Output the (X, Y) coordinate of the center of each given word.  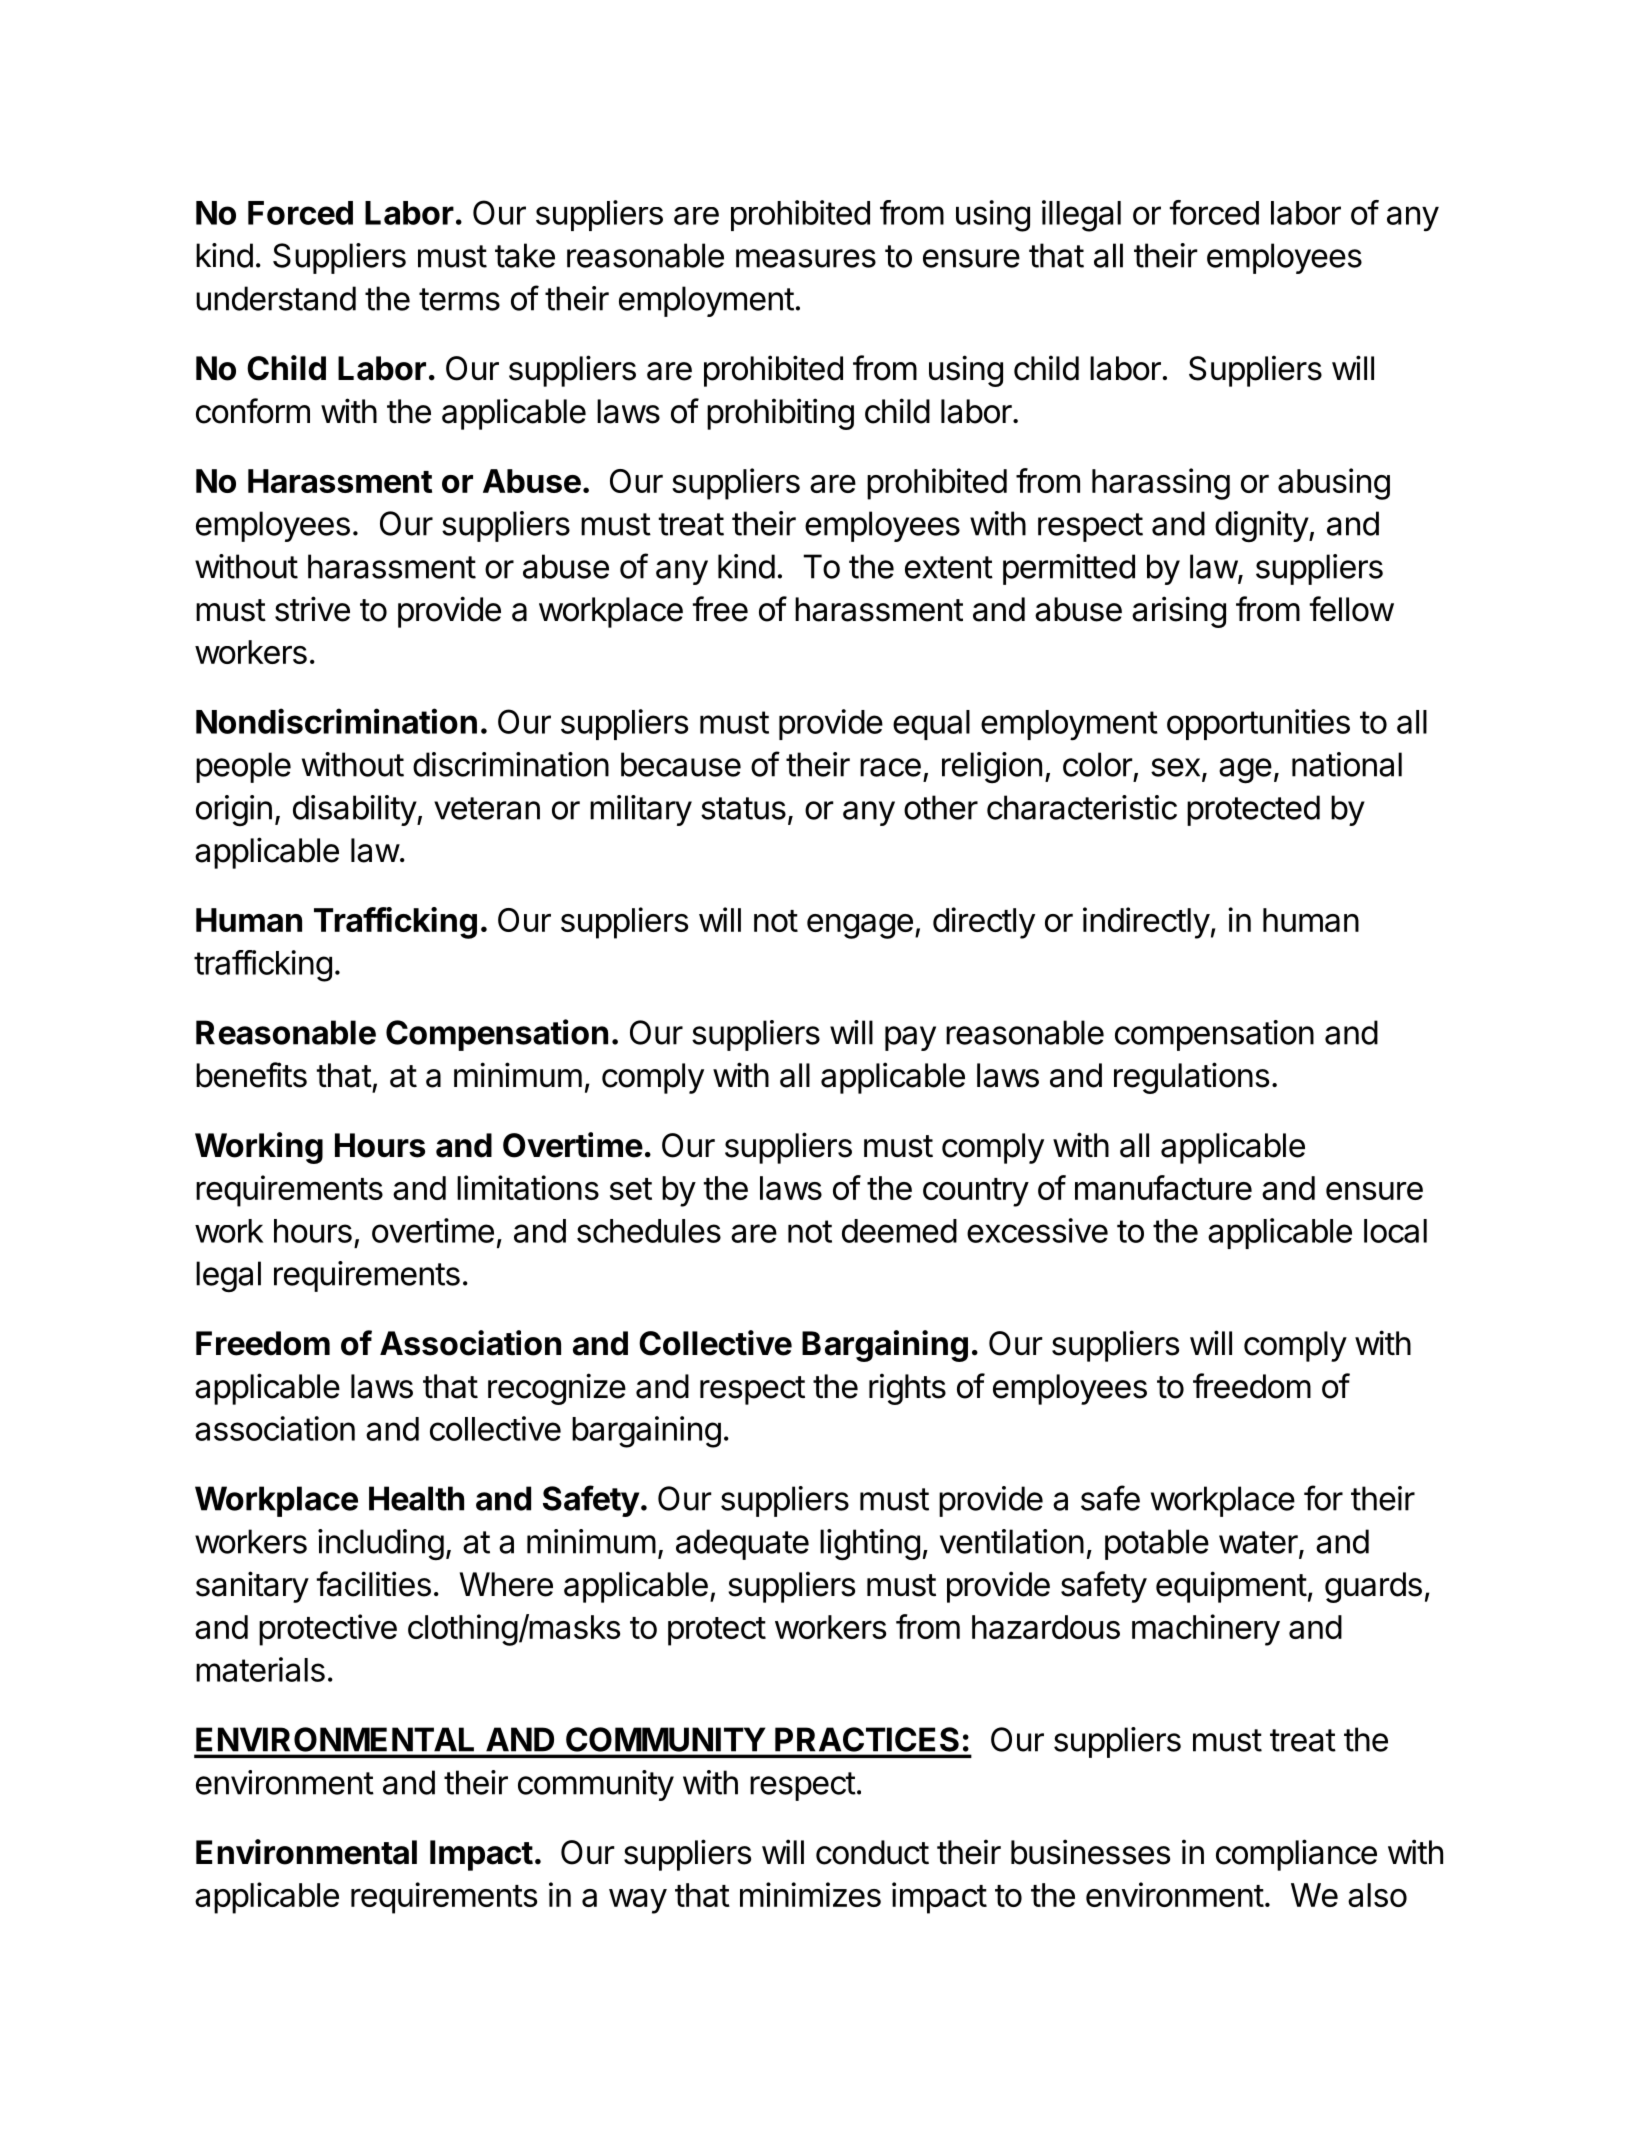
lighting (870, 1545)
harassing (1161, 484)
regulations (1191, 1078)
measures (806, 258)
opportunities (1258, 724)
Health (416, 1498)
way (638, 1901)
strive (312, 609)
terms (459, 299)
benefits (251, 1075)
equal (931, 725)
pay (910, 1038)
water (1258, 1542)
